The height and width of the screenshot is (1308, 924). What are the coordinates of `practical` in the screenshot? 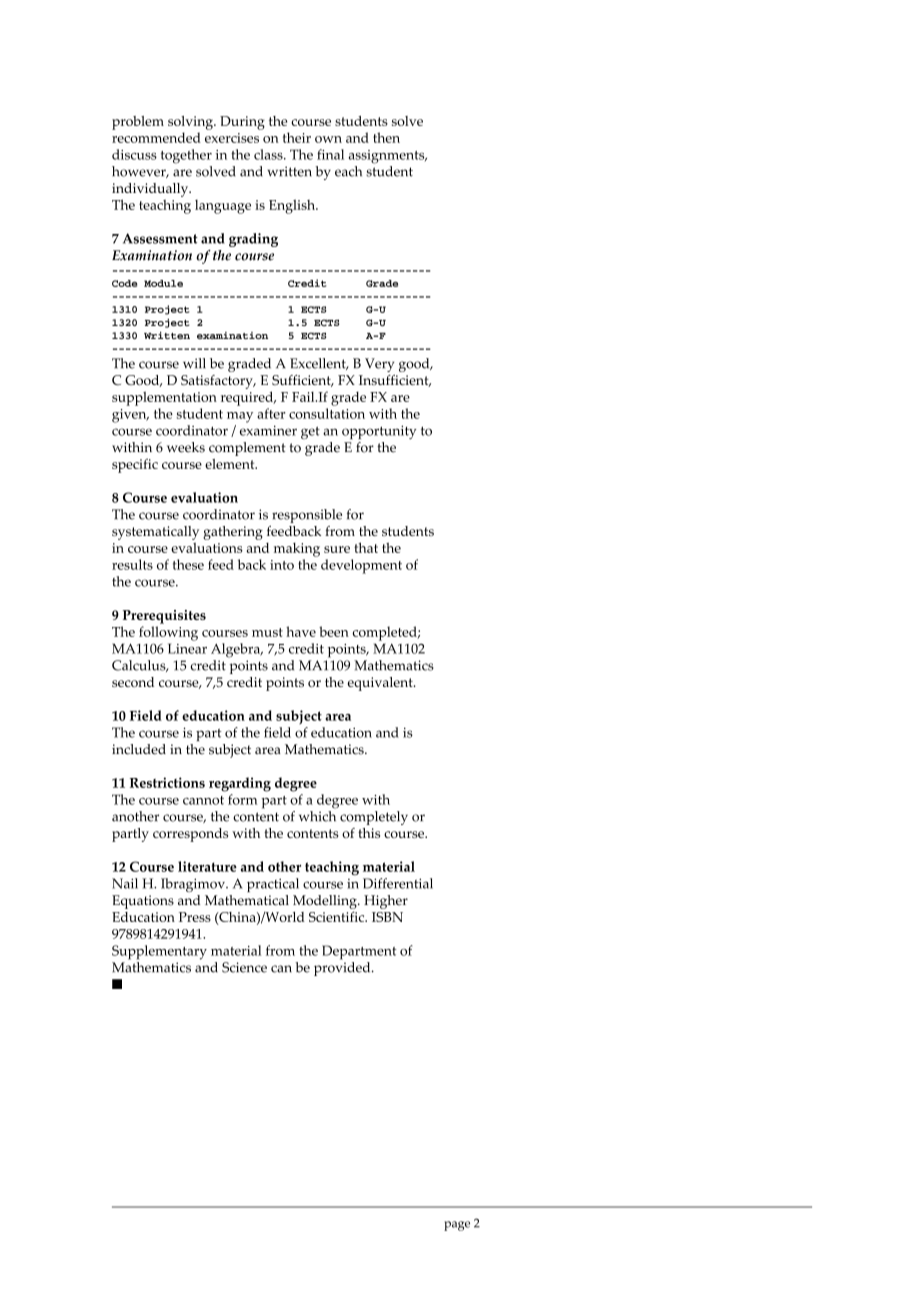 It's located at (273, 885).
